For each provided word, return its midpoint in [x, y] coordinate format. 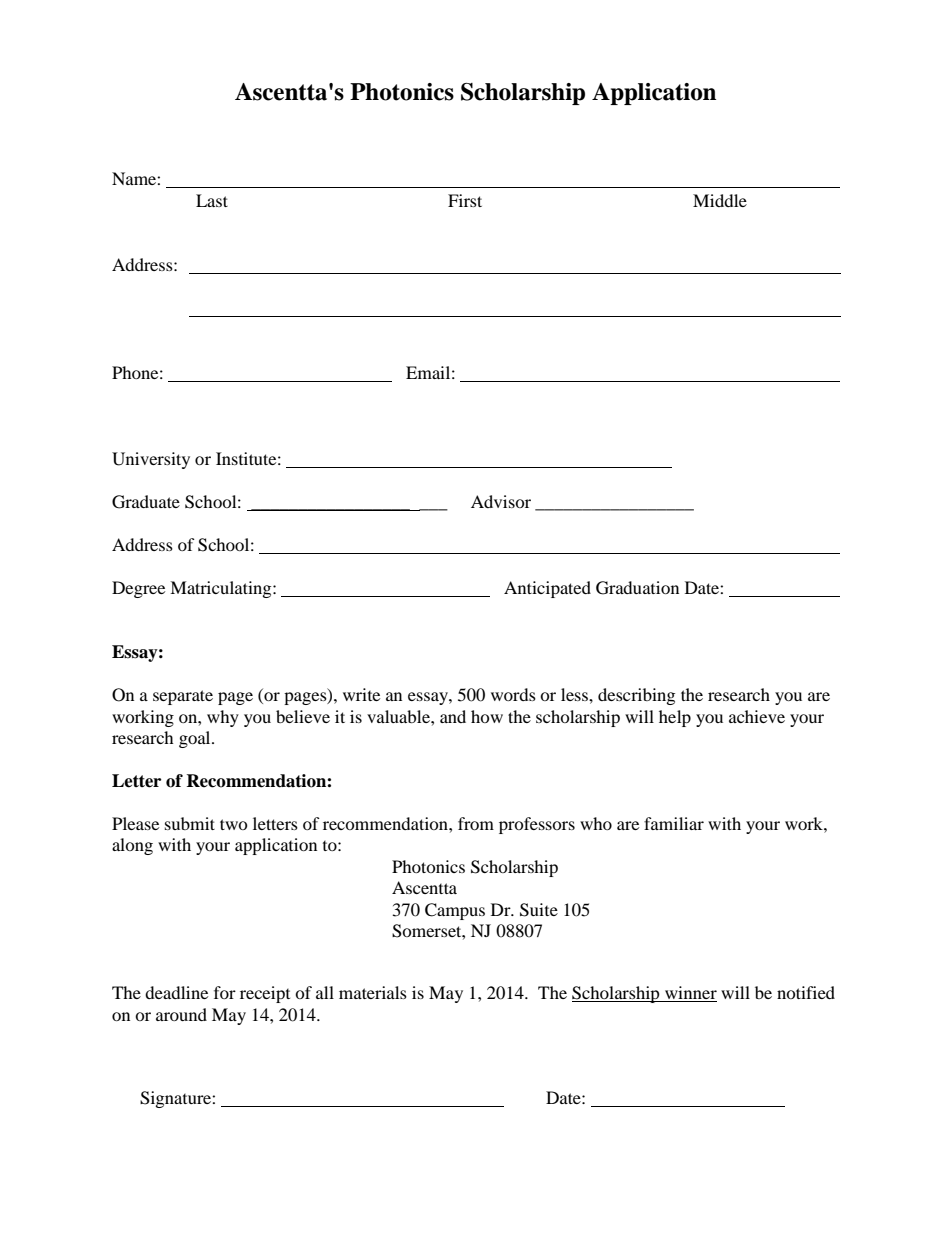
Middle [720, 200]
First [465, 200]
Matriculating [222, 589]
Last [212, 200]
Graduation [637, 588]
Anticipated [547, 589]
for [225, 992]
